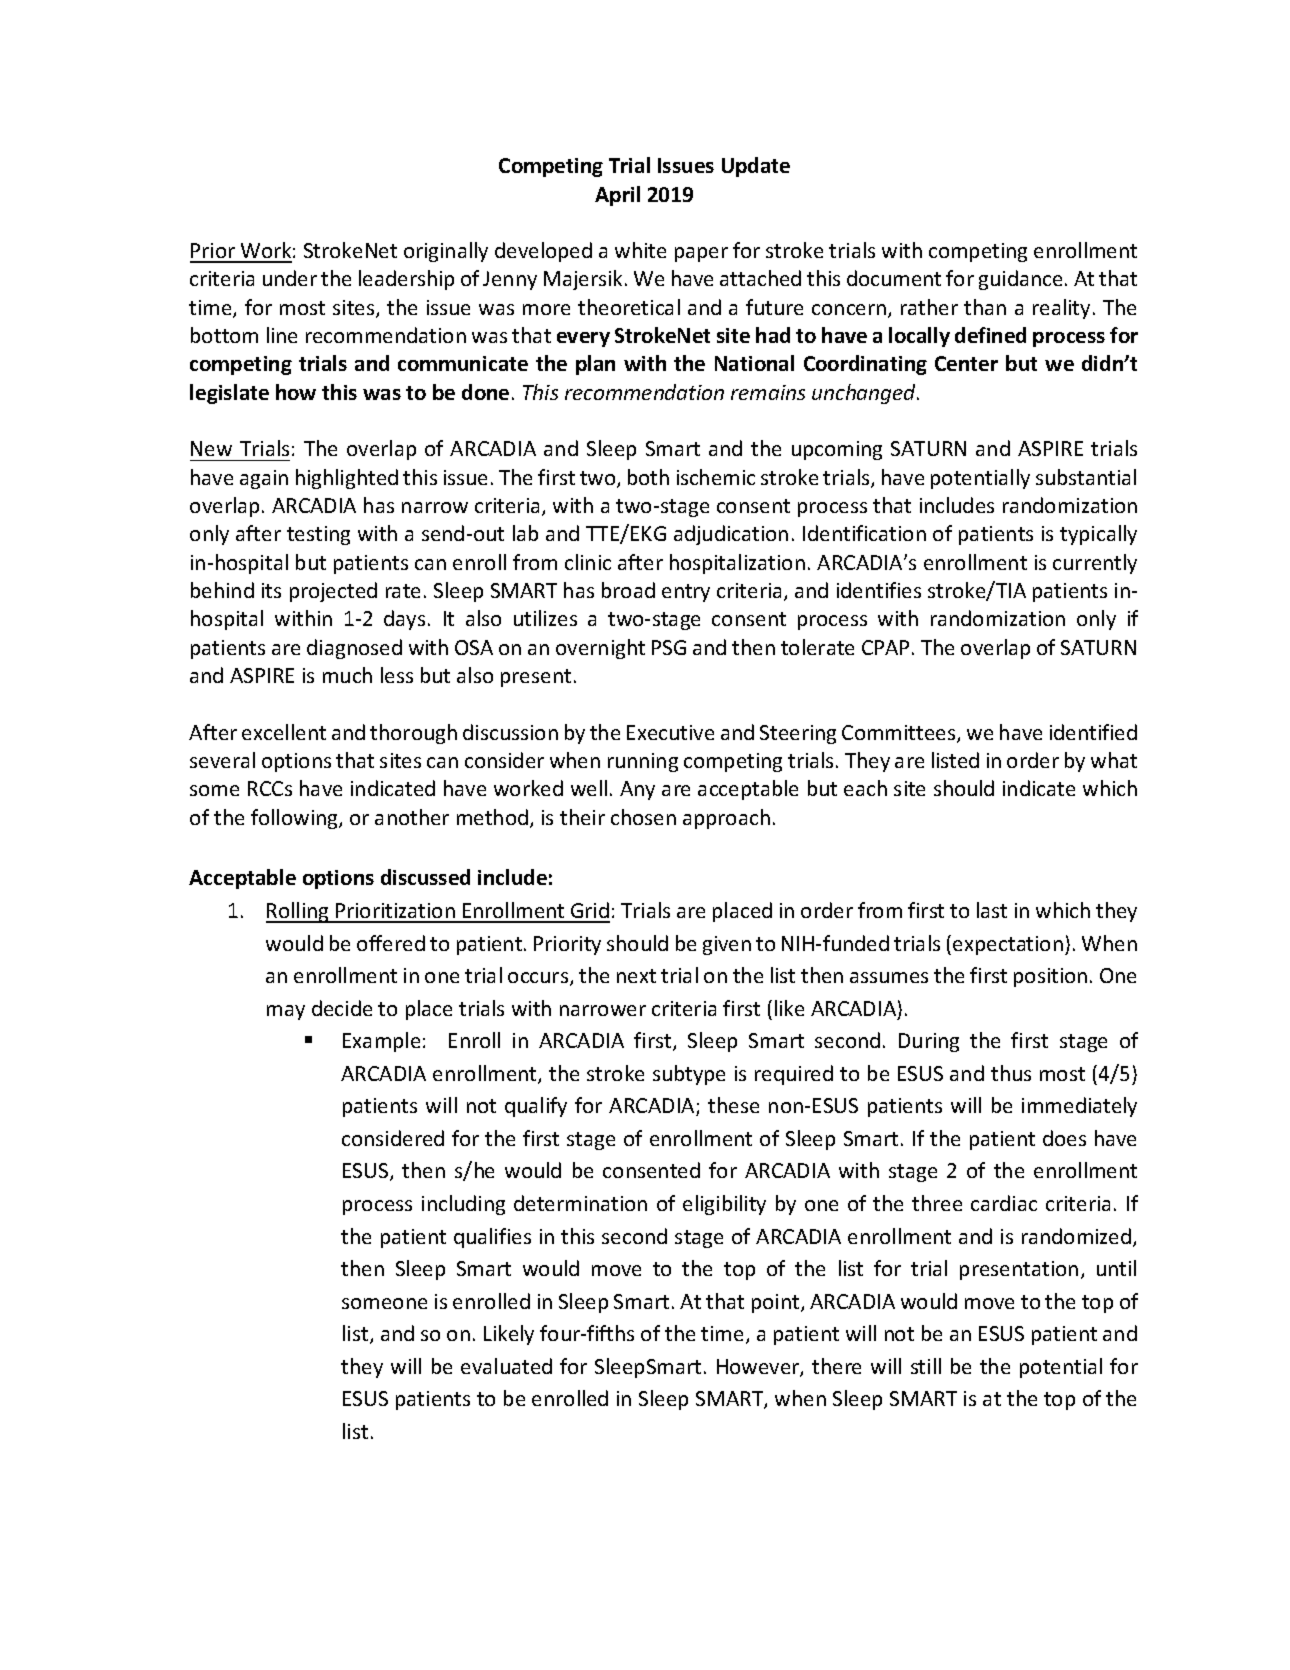 The height and width of the screenshot is (1670, 1290). What do you see at coordinates (617, 196) in the screenshot?
I see `April` at bounding box center [617, 196].
